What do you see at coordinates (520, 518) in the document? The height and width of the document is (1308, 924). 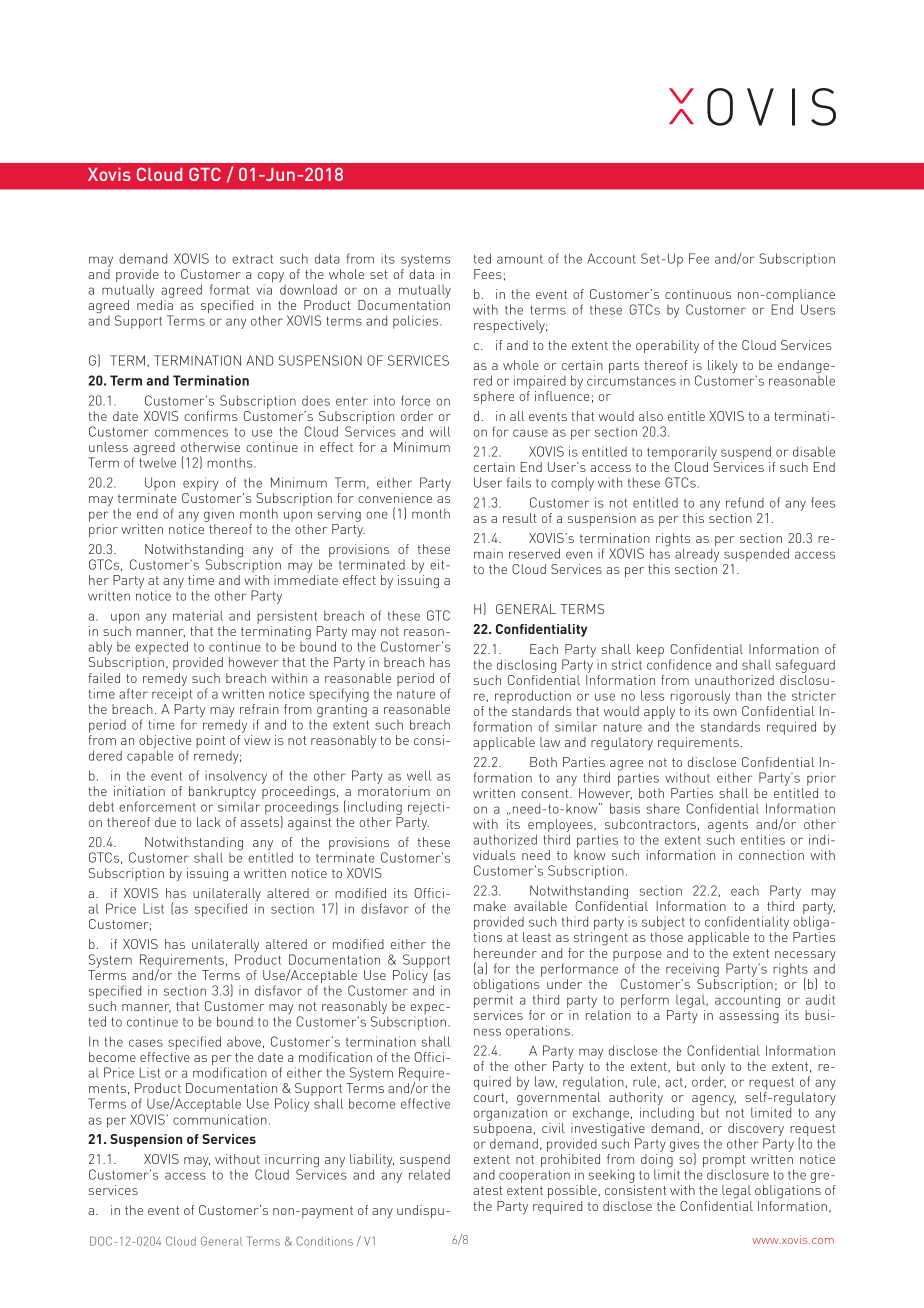 I see `result` at bounding box center [520, 518].
